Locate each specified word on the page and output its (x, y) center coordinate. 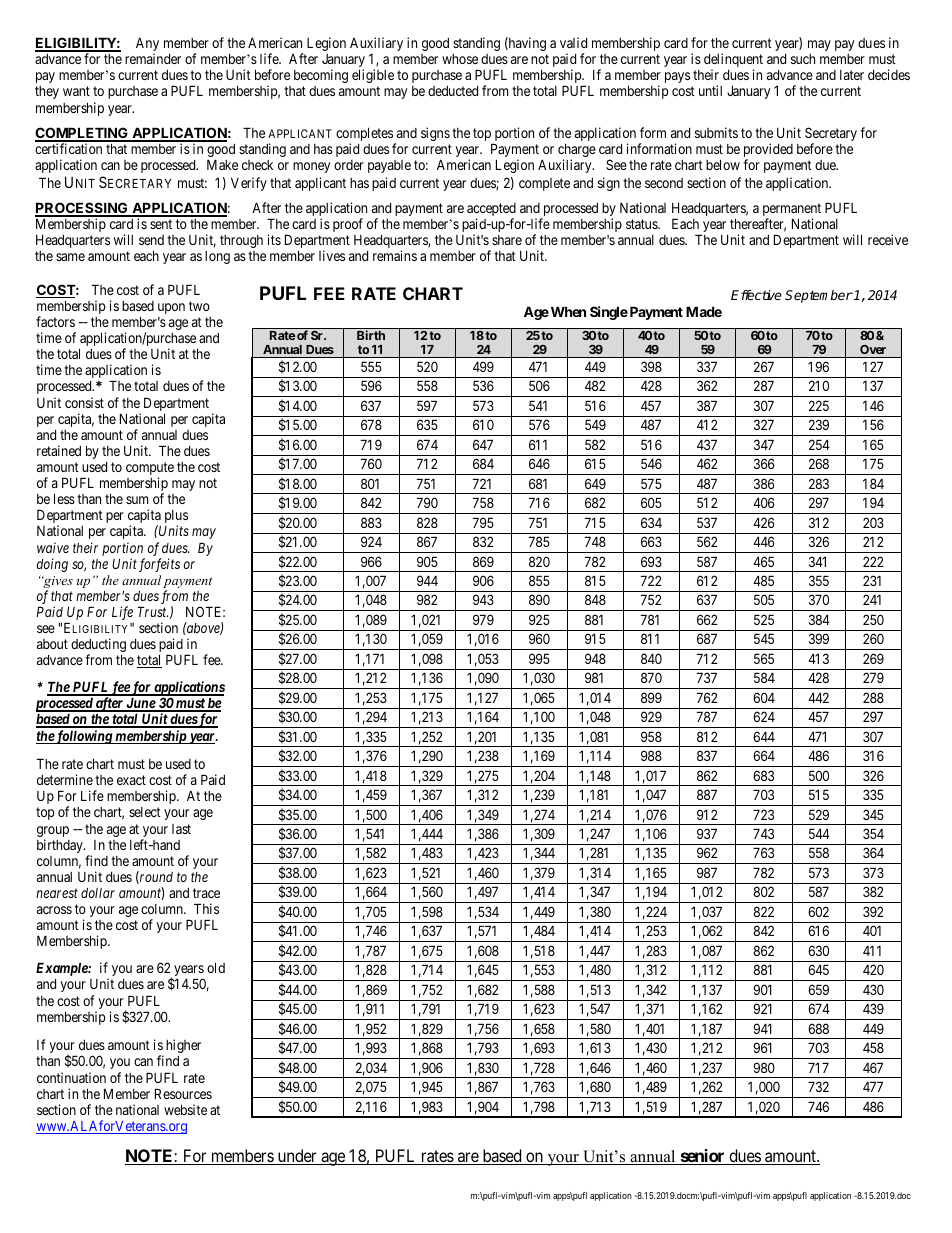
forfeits (159, 565)
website (185, 1109)
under (297, 1157)
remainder (153, 58)
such (803, 59)
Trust (153, 611)
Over (873, 349)
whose (460, 59)
